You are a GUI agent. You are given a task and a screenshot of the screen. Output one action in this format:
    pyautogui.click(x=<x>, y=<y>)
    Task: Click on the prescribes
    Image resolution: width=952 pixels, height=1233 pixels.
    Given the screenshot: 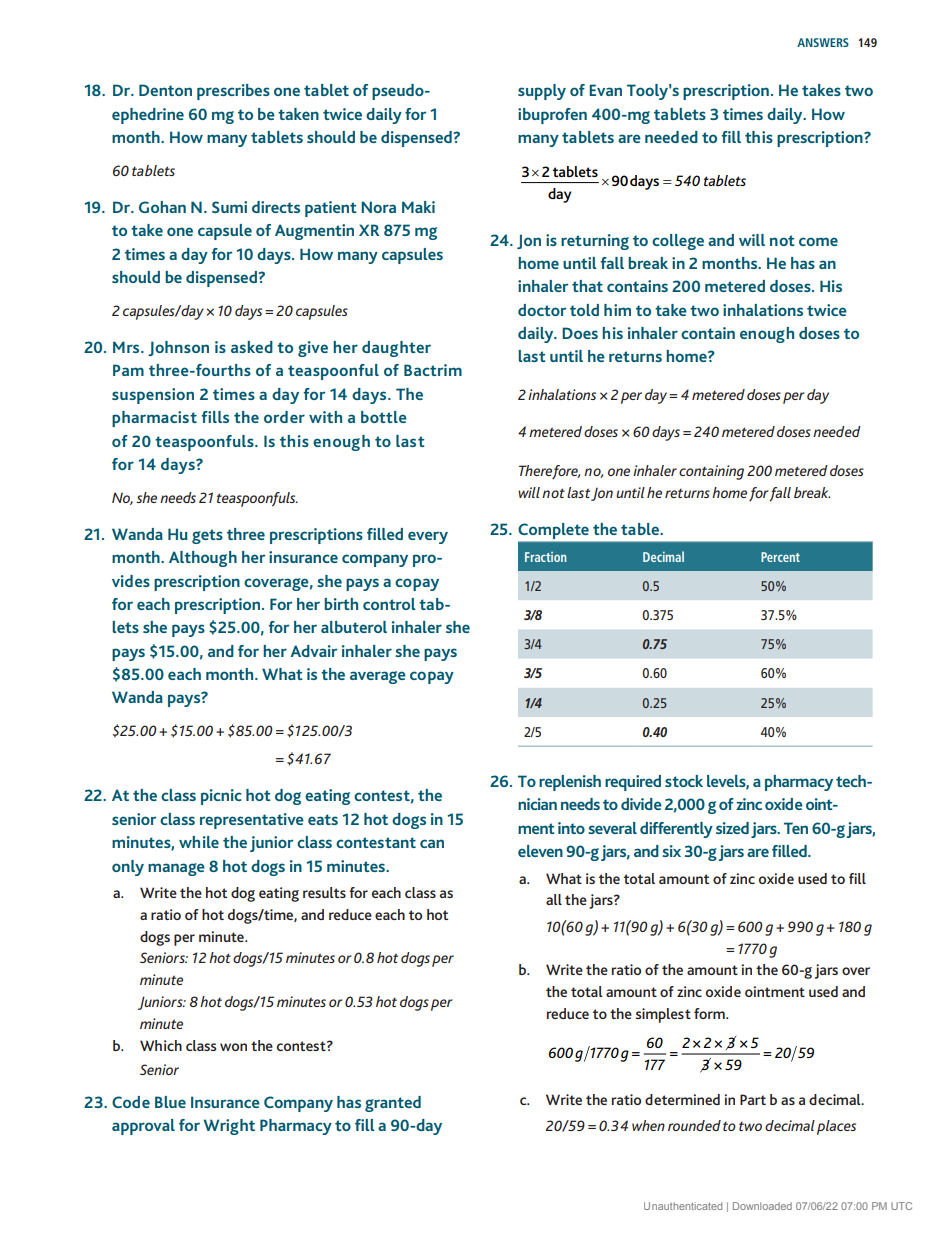 What is the action you would take?
    pyautogui.click(x=233, y=92)
